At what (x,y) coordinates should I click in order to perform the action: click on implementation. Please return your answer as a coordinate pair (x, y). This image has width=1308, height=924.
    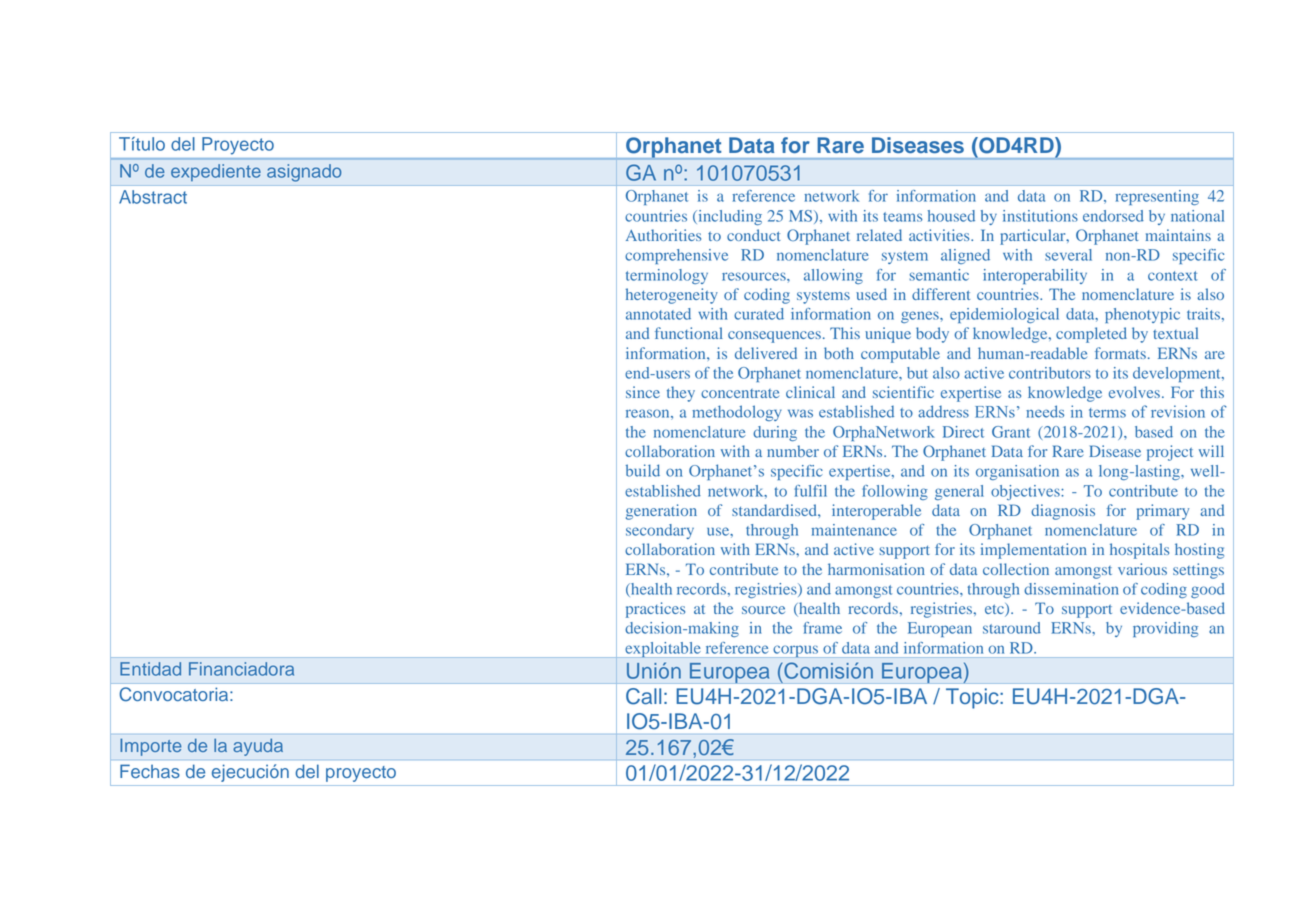
    Looking at the image, I should click on (1034, 551).
